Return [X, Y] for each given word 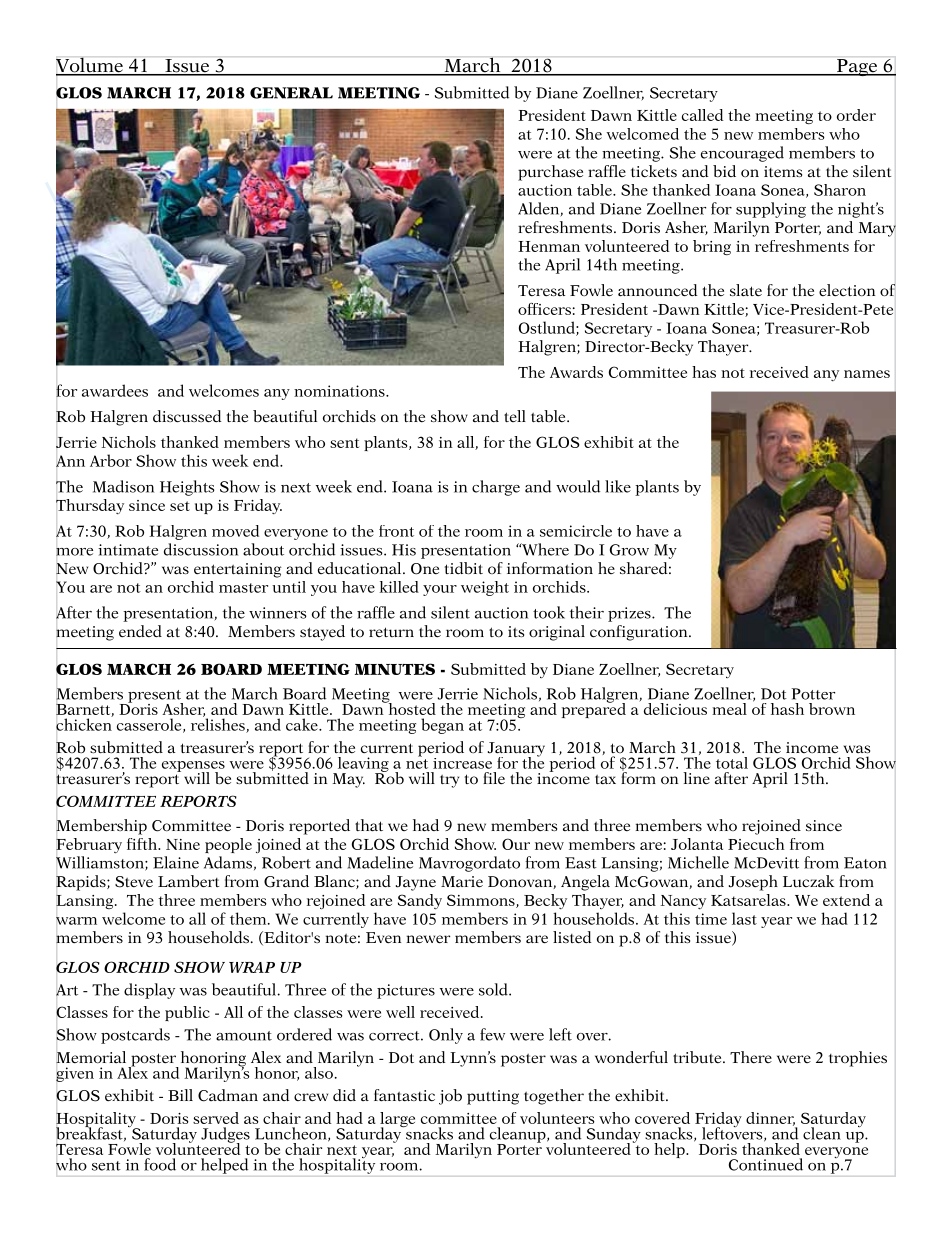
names [867, 374]
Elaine [176, 862]
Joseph [753, 883]
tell [515, 416]
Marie [462, 881]
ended [140, 631]
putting [493, 1097]
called [703, 115]
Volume [90, 66]
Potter [813, 694]
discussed [187, 416]
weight [485, 588]
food [160, 1164]
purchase [550, 173]
